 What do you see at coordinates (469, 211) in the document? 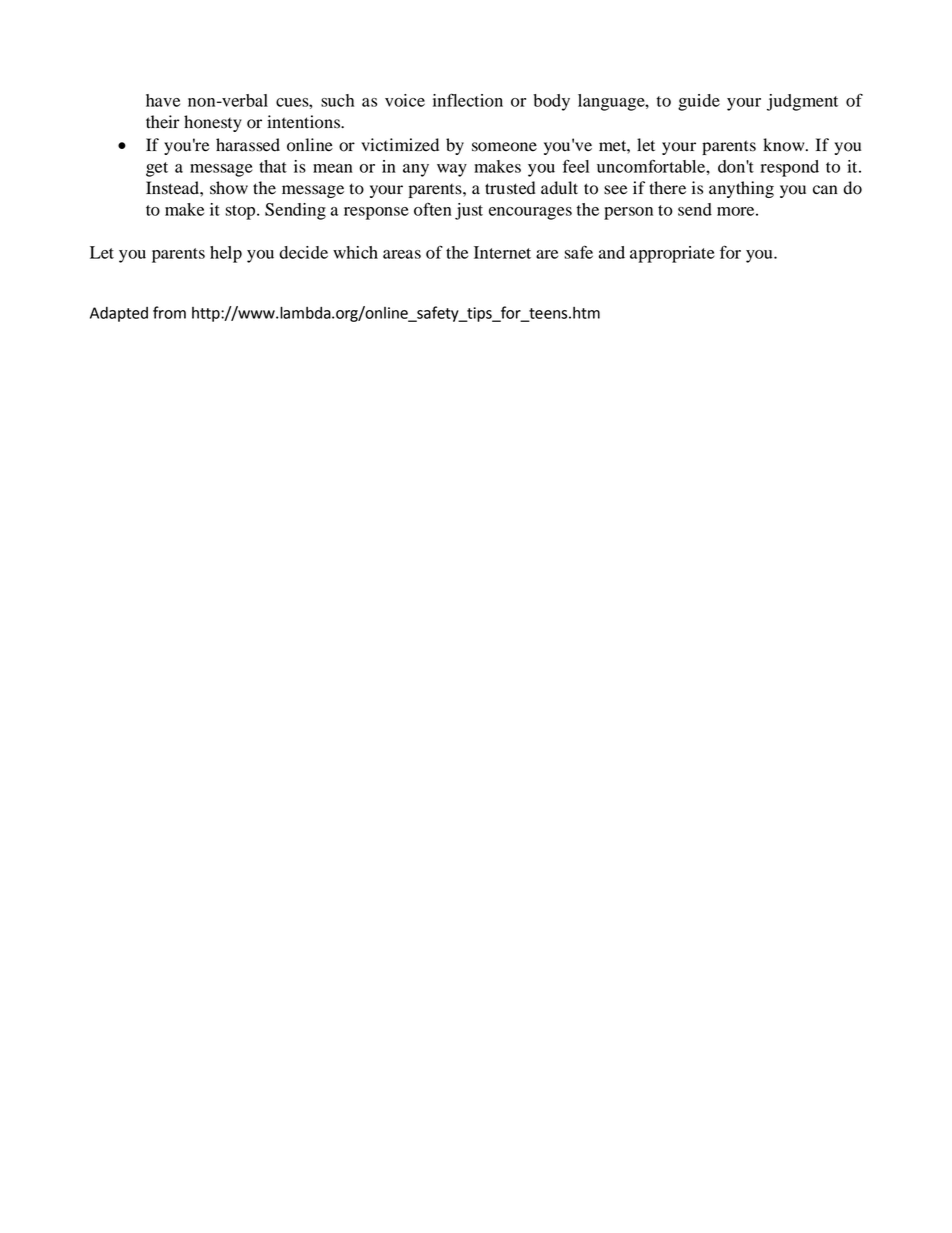
I see `just` at bounding box center [469, 211].
